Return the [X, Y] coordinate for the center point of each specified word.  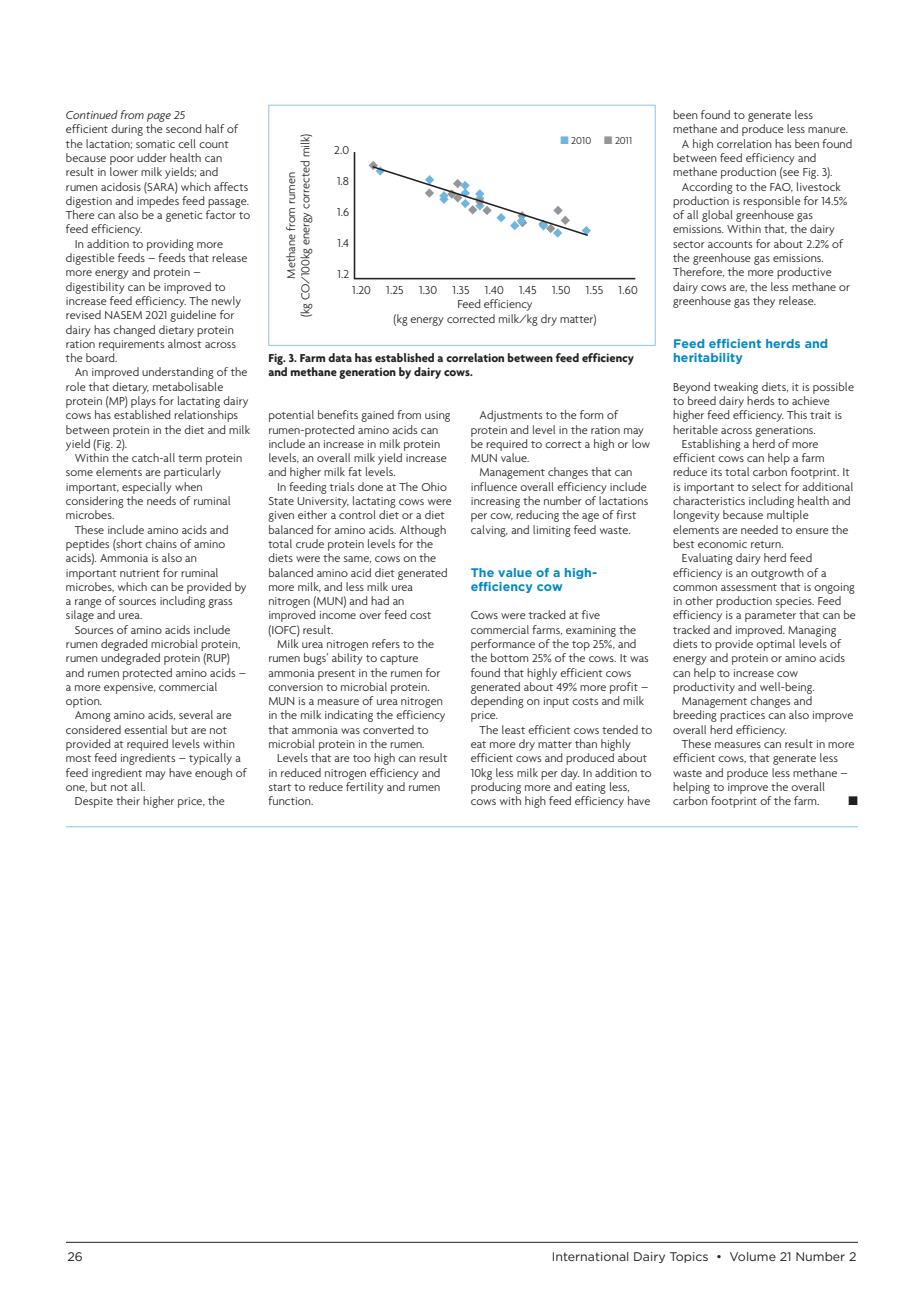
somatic [155, 144]
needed [759, 529]
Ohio [434, 486]
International [591, 1256]
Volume [753, 1256]
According [707, 188]
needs [161, 500]
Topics [689, 1257]
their [128, 800]
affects [231, 186]
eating [590, 788]
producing [496, 788]
